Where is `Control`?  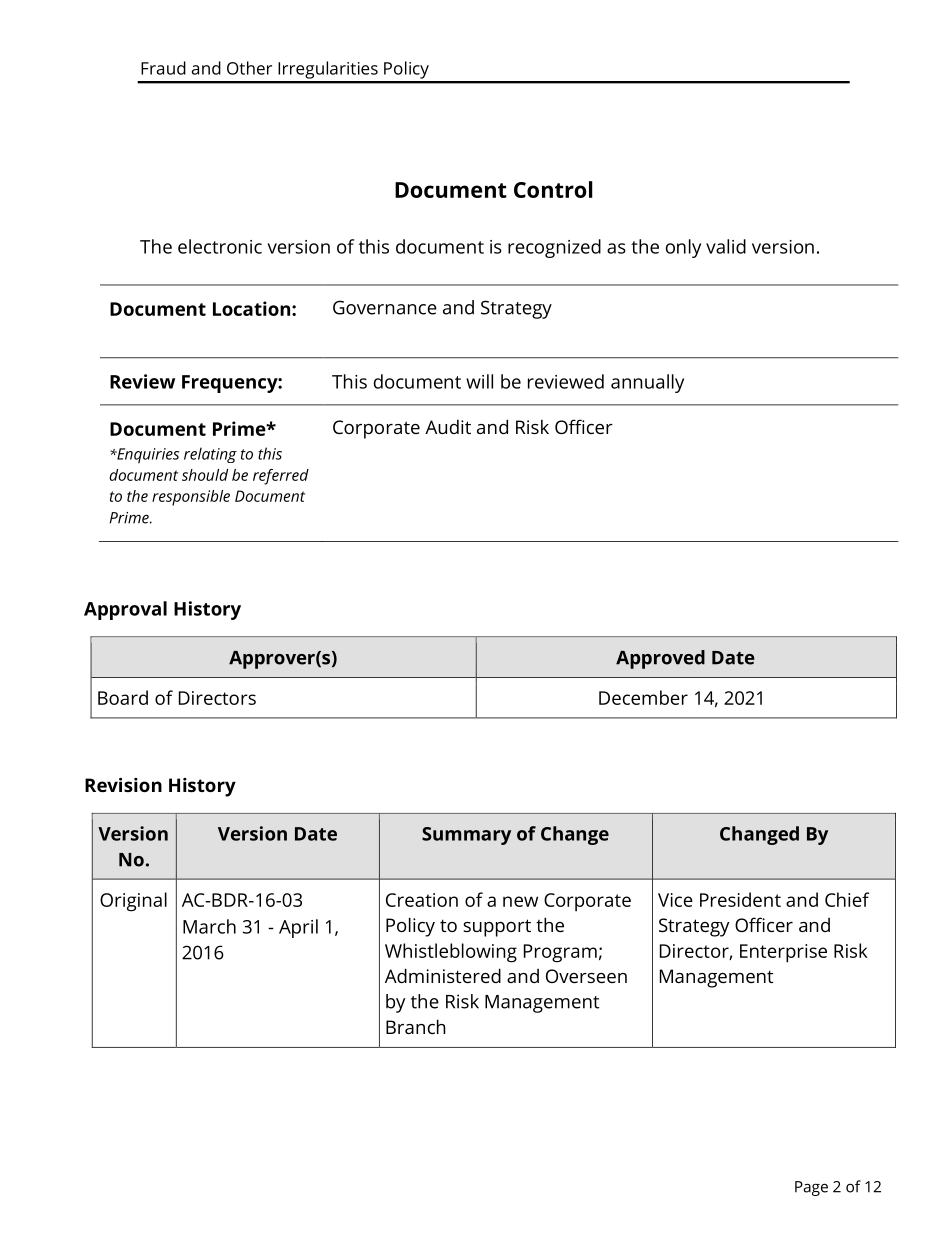
Control is located at coordinates (553, 189).
